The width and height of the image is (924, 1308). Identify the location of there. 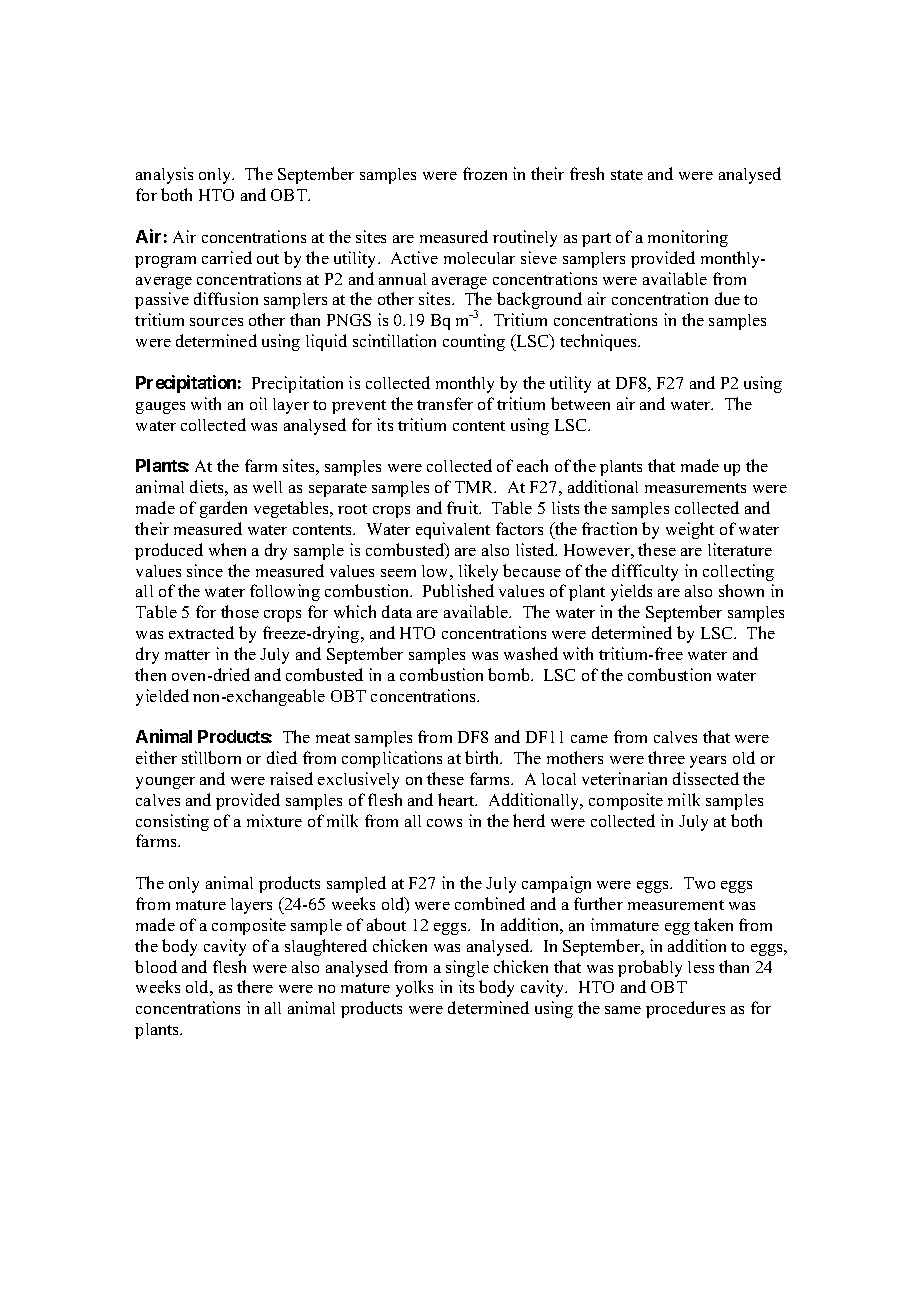
(255, 986).
